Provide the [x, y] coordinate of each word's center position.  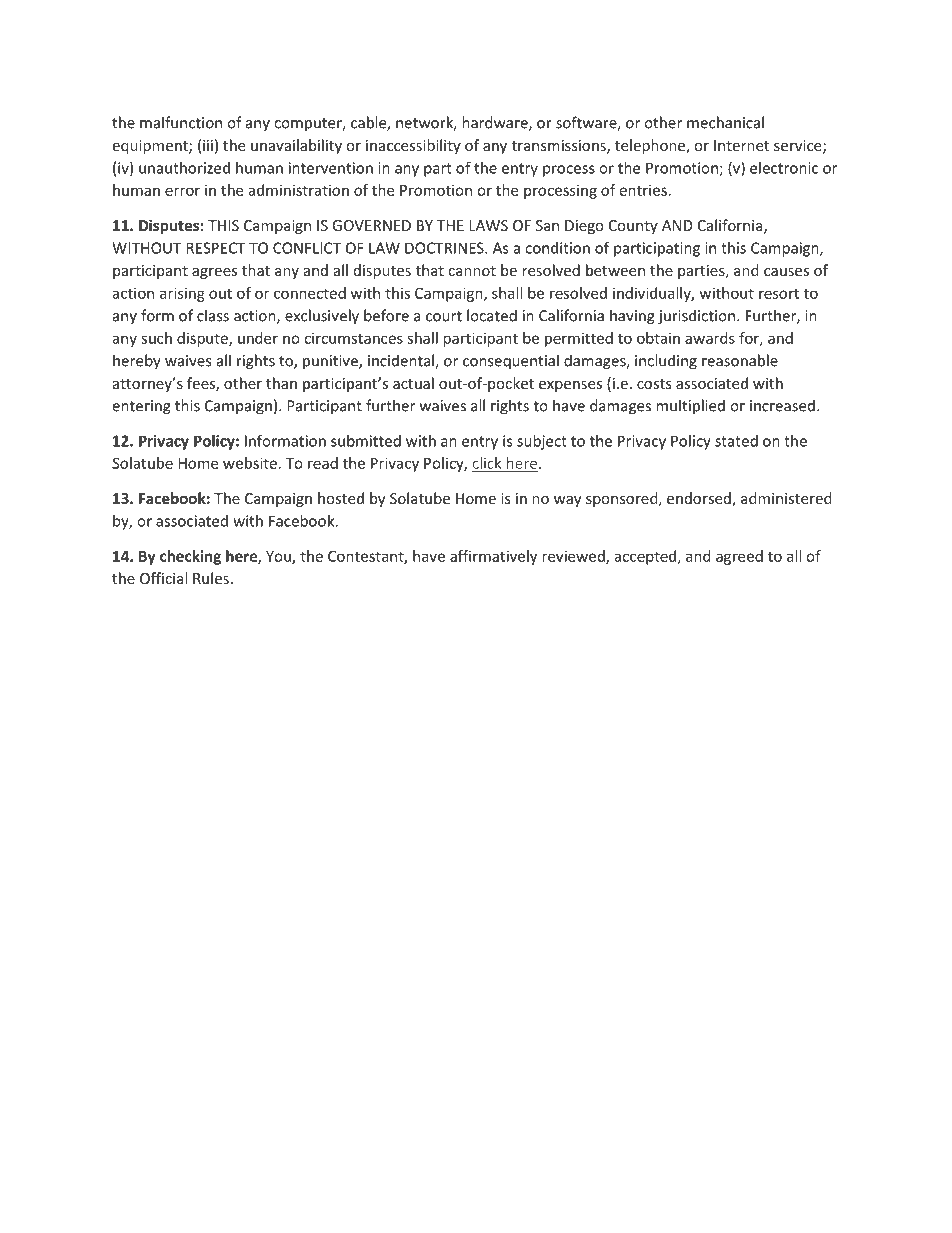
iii [208, 145]
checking [190, 557]
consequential [511, 362]
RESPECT [215, 248]
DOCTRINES [445, 248]
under [258, 338]
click [487, 463]
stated [736, 441]
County [633, 227]
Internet [741, 145]
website [250, 463]
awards [710, 338]
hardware [496, 123]
